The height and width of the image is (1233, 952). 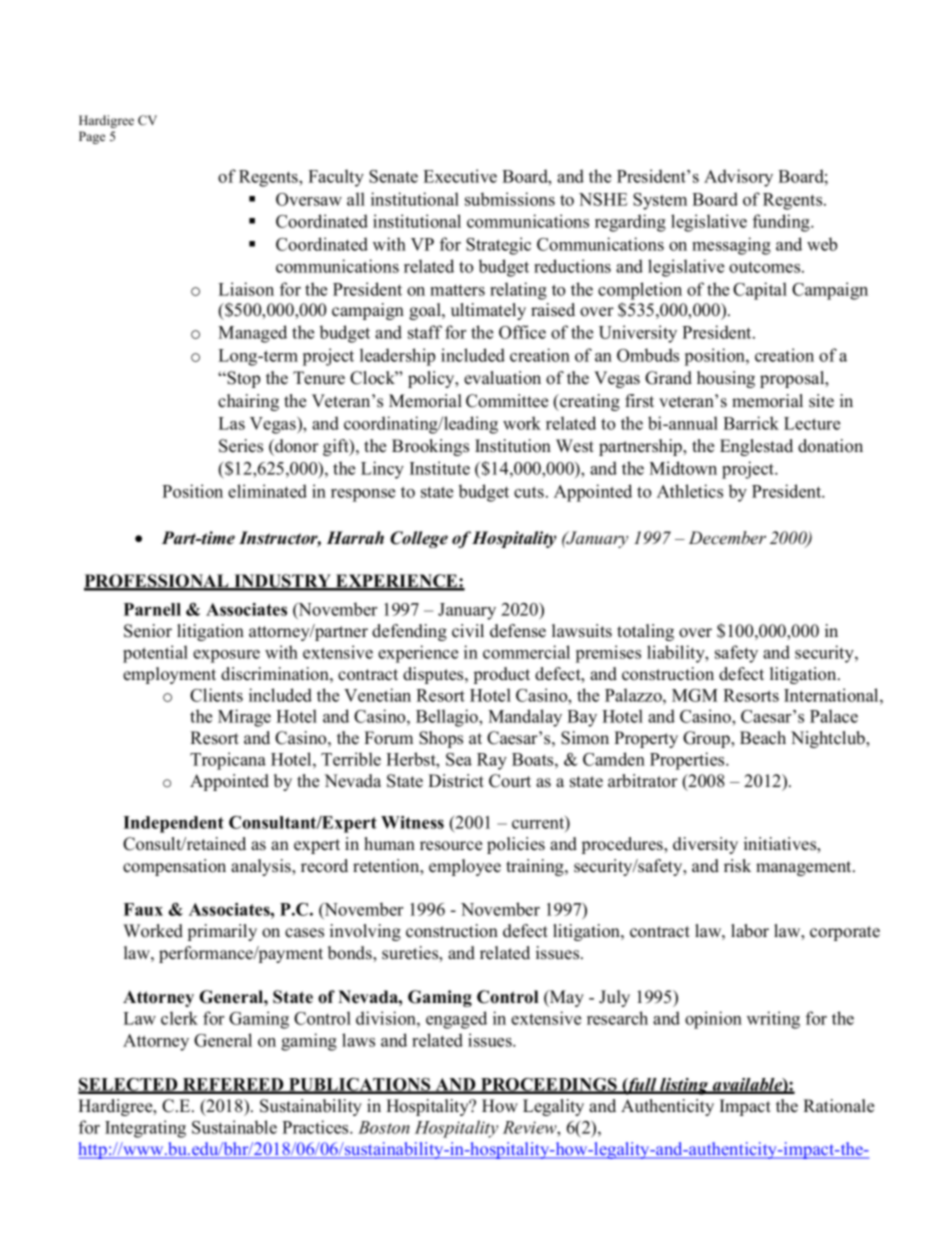 What do you see at coordinates (460, 176) in the image?
I see `Executive` at bounding box center [460, 176].
